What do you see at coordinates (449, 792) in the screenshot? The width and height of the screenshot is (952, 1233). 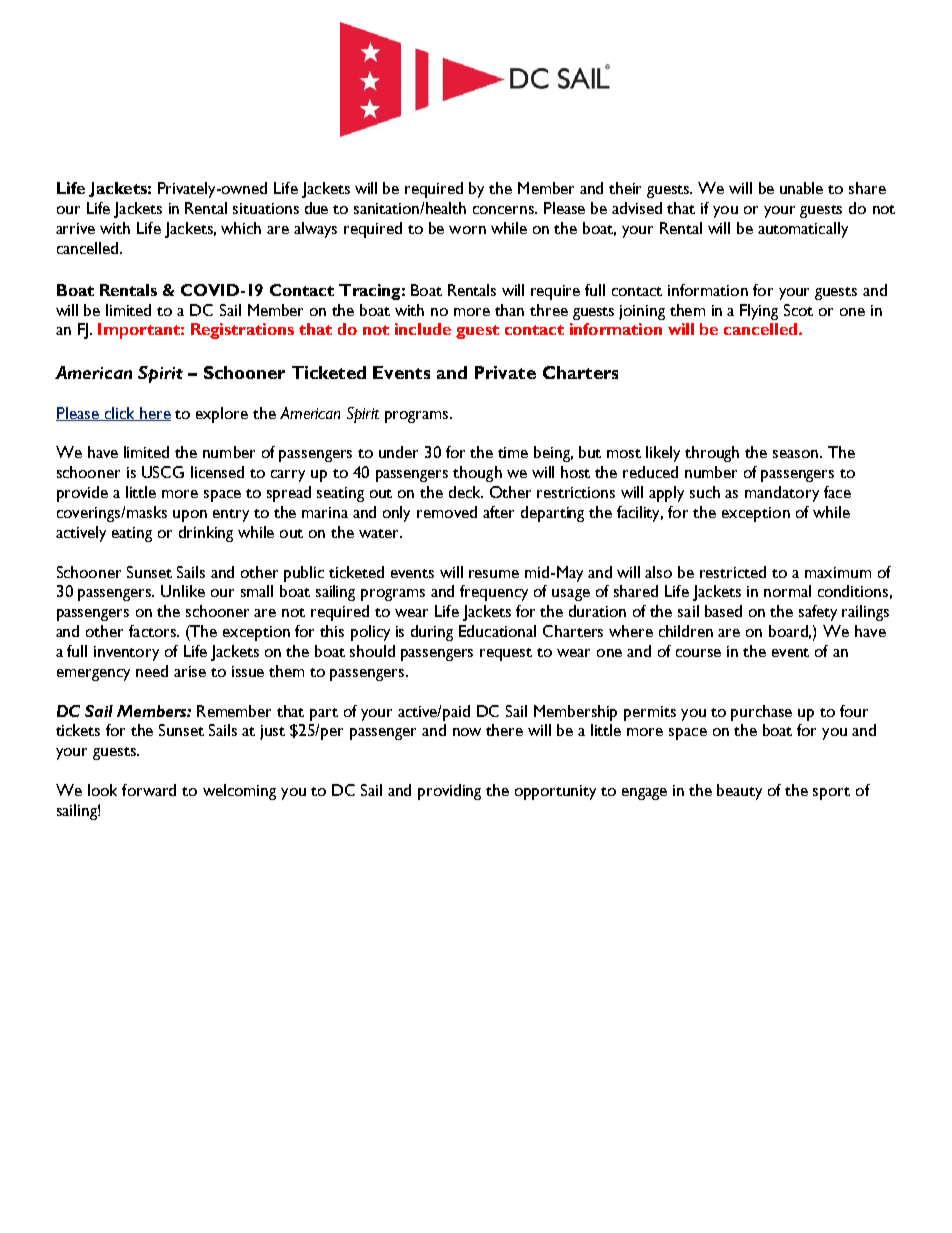 I see `providing` at bounding box center [449, 792].
